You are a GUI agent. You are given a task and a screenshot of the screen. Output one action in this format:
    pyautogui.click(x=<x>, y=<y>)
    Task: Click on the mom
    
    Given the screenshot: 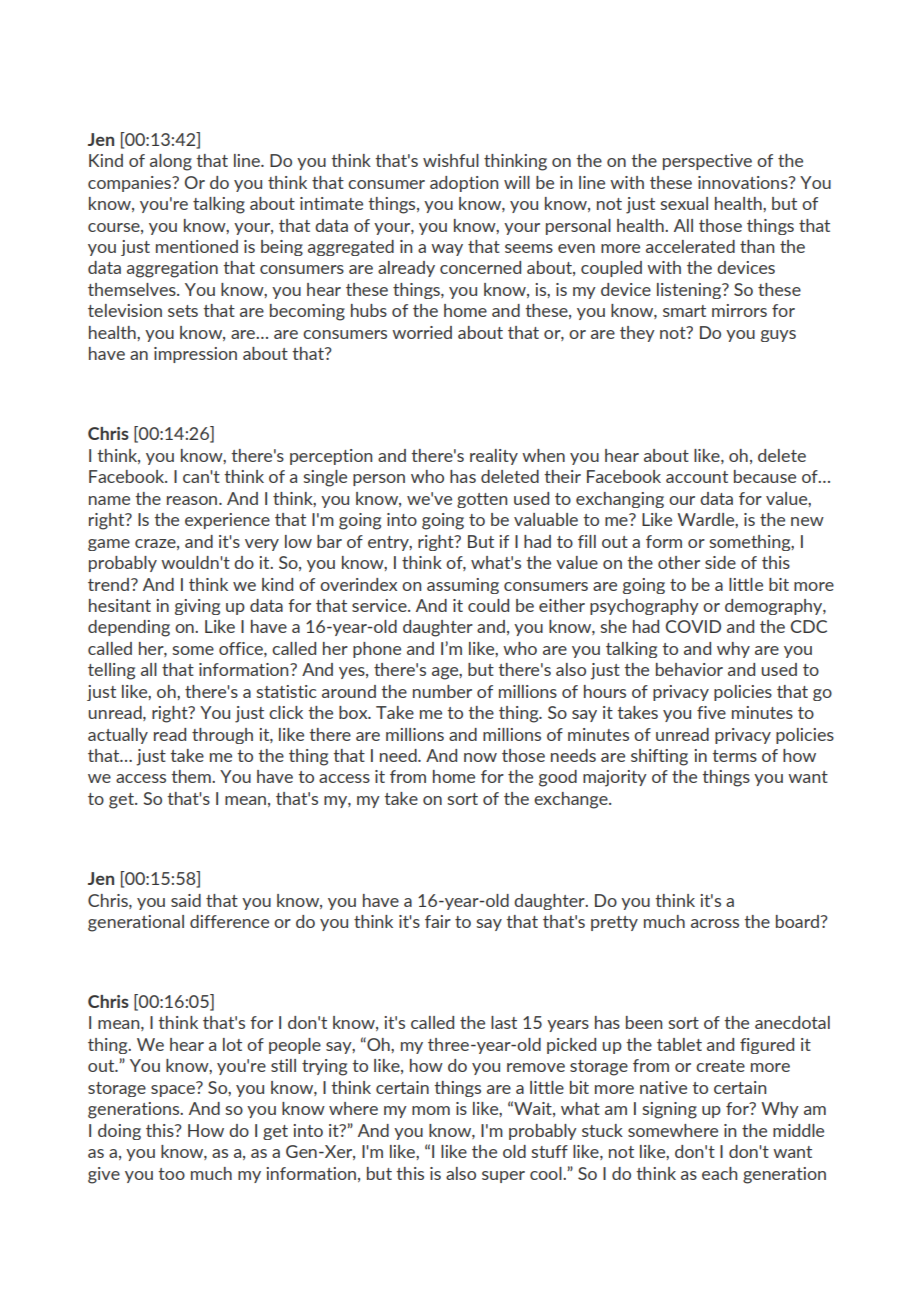 What is the action you would take?
    pyautogui.click(x=431, y=1110)
